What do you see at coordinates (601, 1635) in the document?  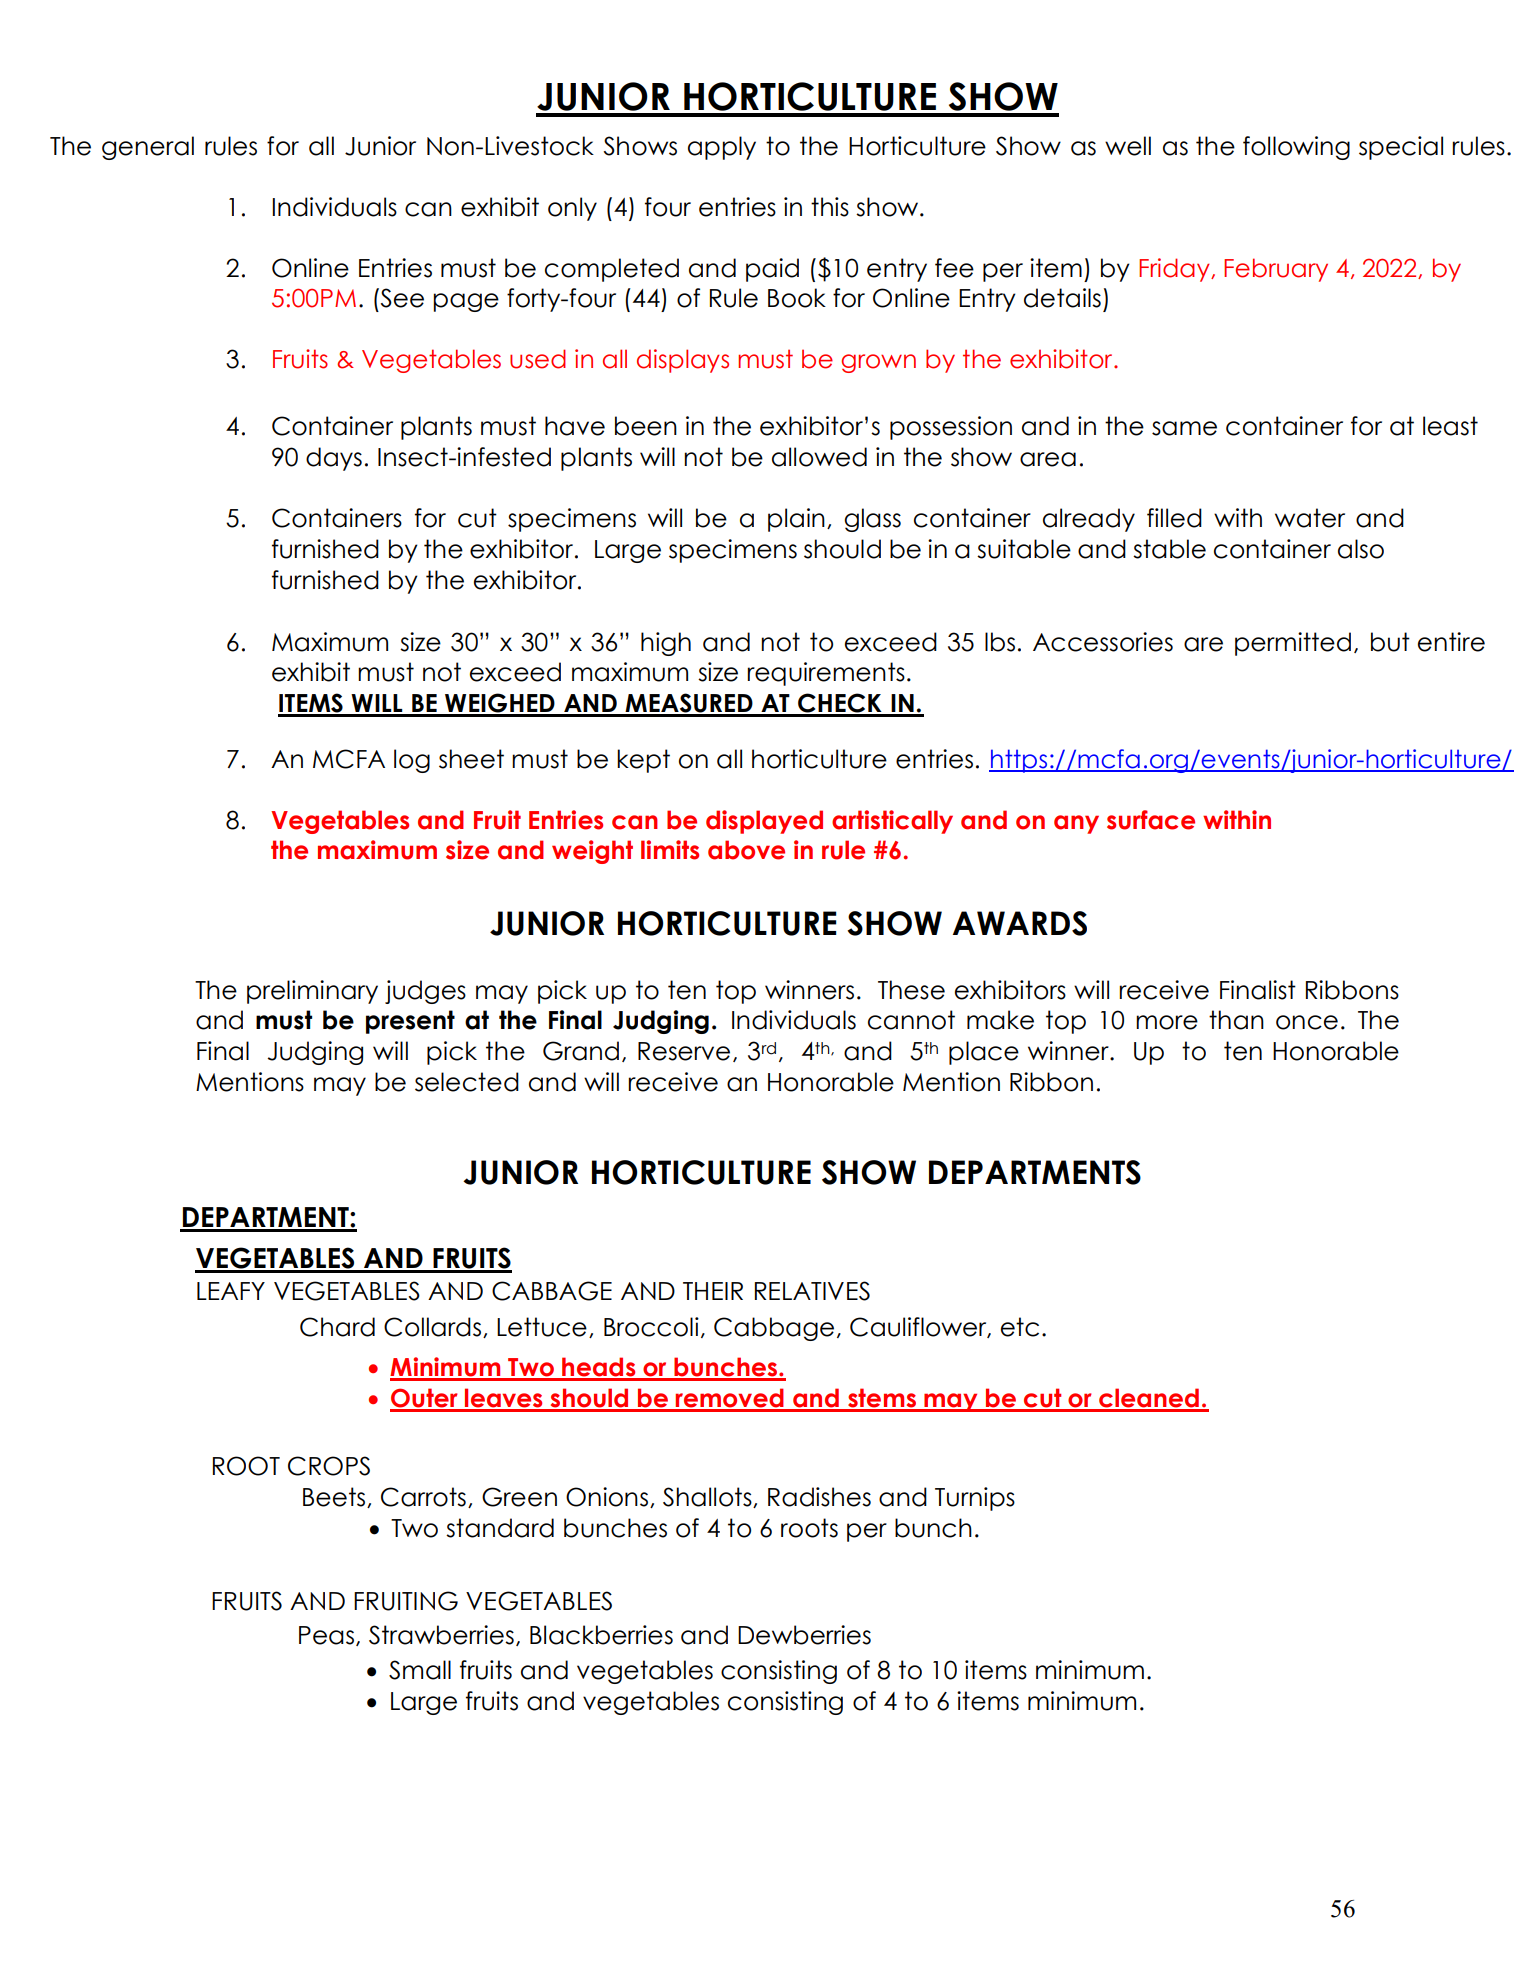 I see `Blackberries` at bounding box center [601, 1635].
